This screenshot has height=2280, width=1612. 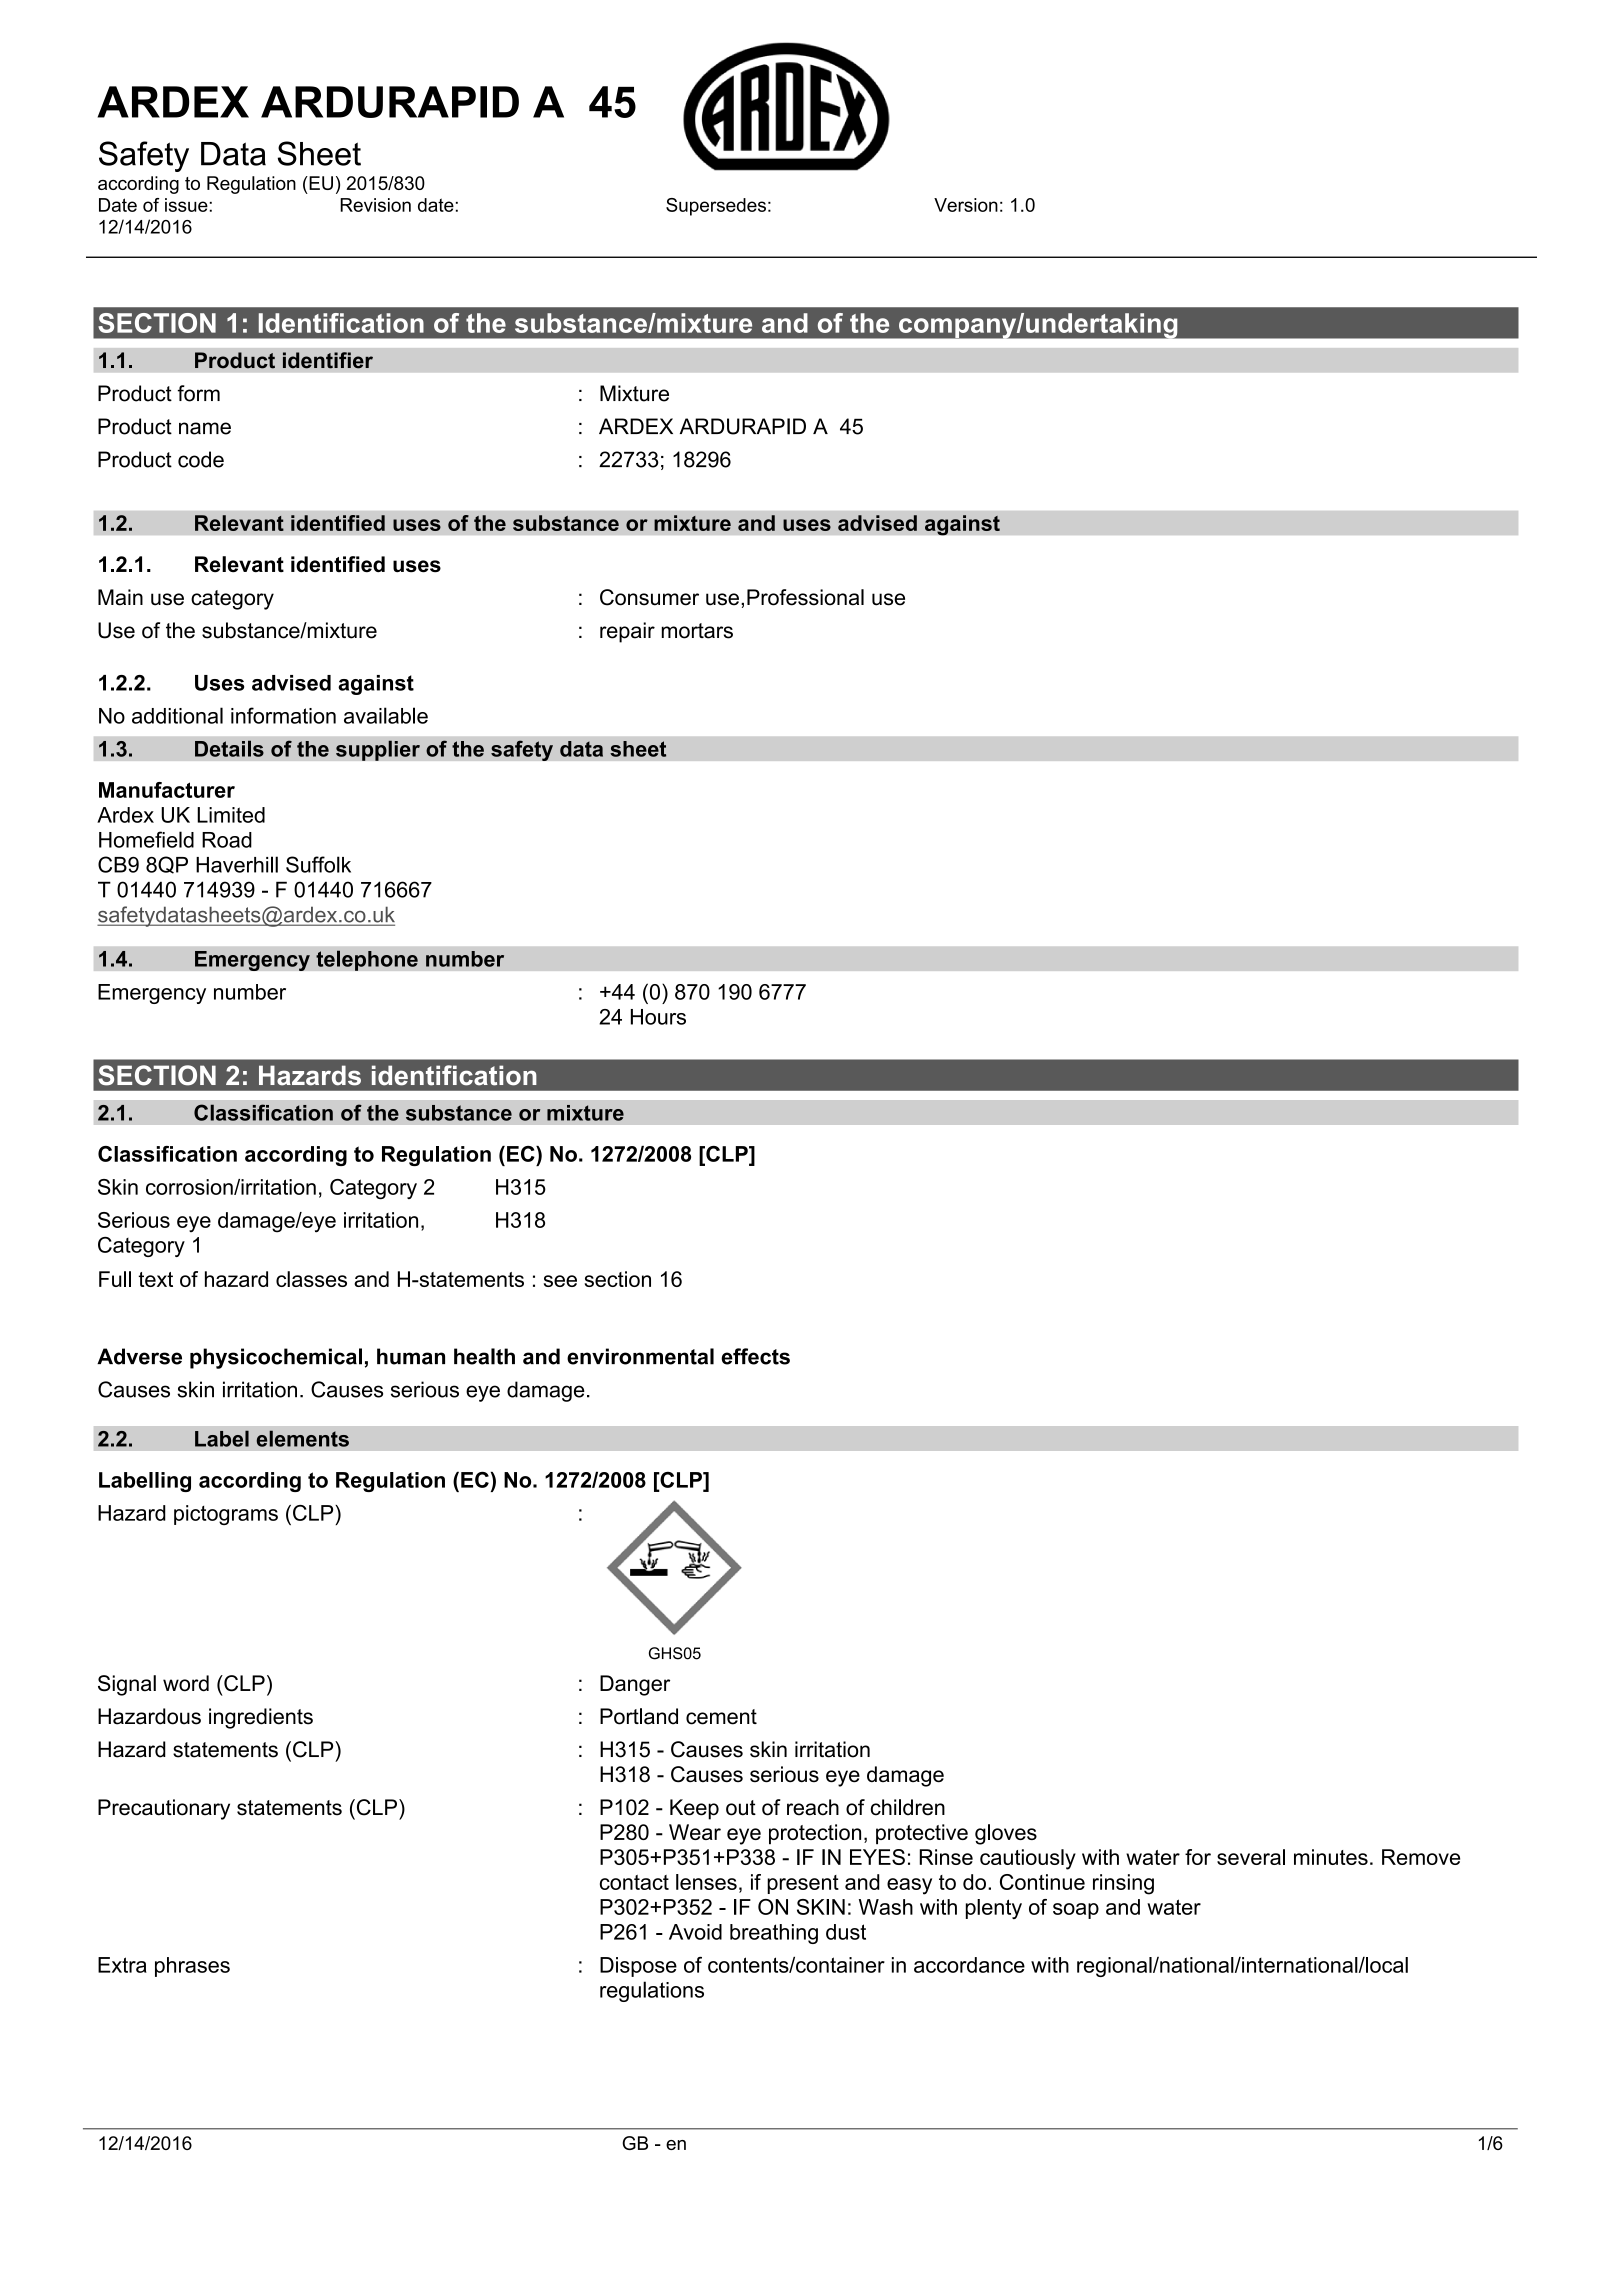 I want to click on Supersedes, so click(x=716, y=207).
